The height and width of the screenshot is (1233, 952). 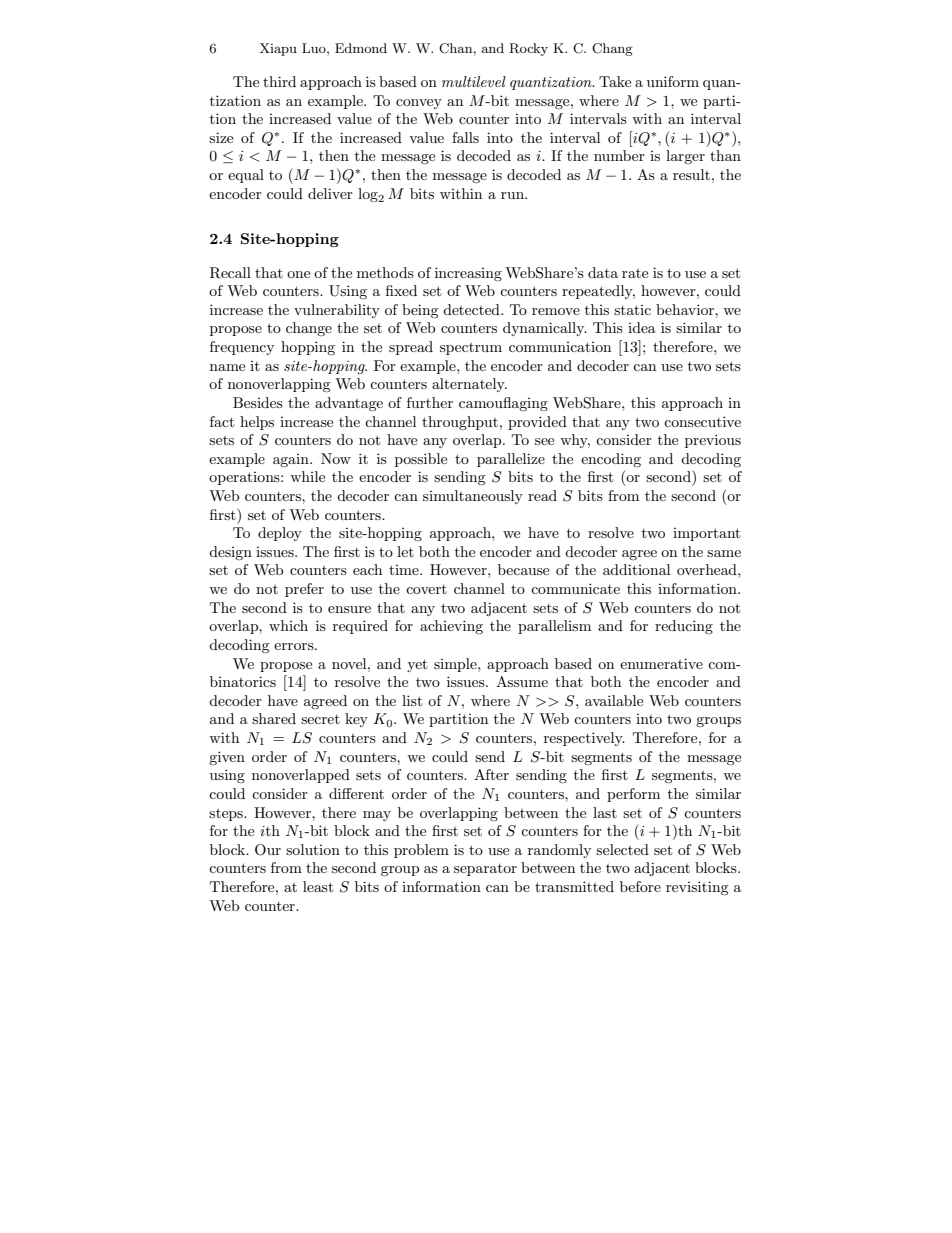 I want to click on simultaneously, so click(x=473, y=497).
